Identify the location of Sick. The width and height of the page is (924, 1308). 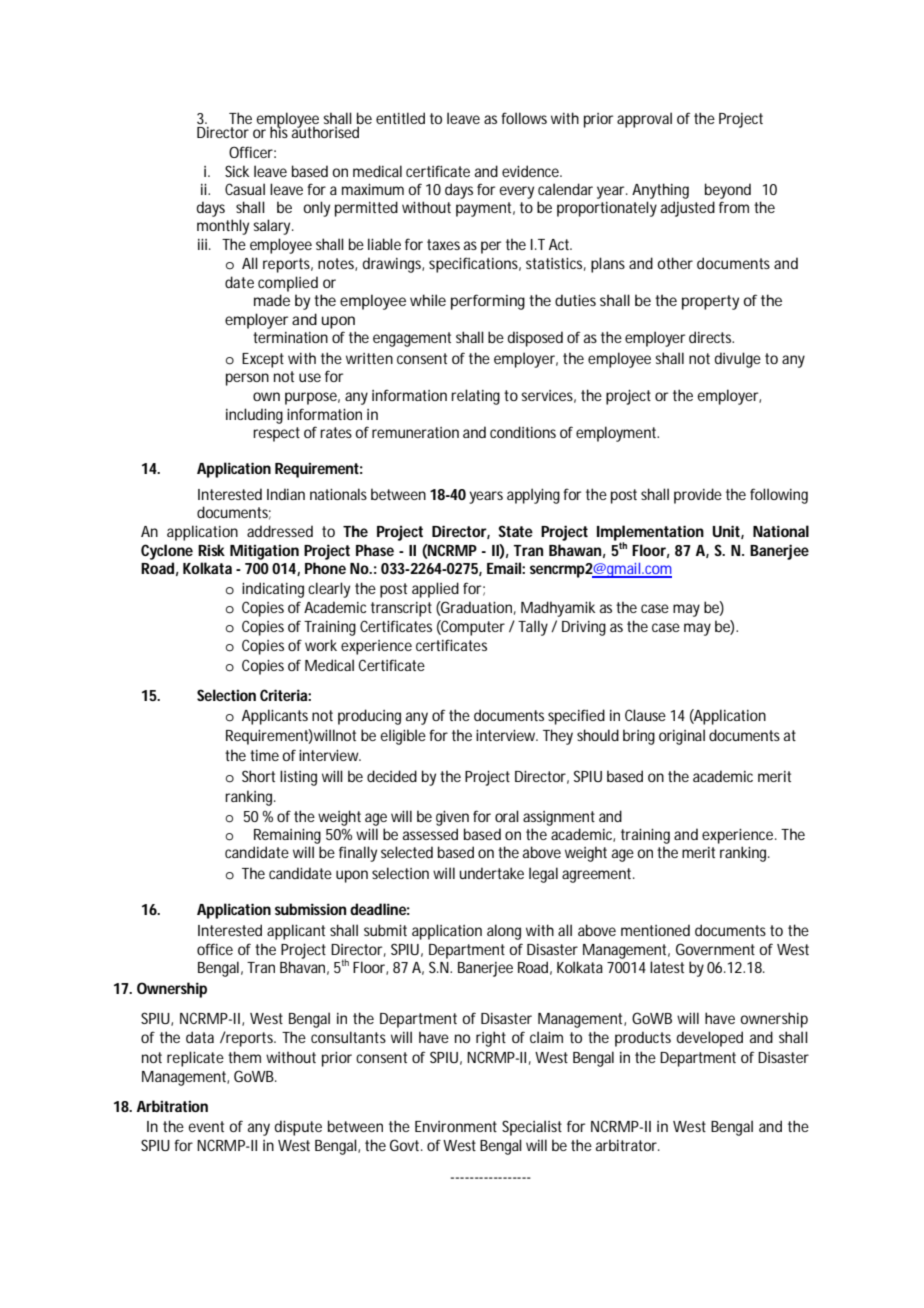
(237, 171).
